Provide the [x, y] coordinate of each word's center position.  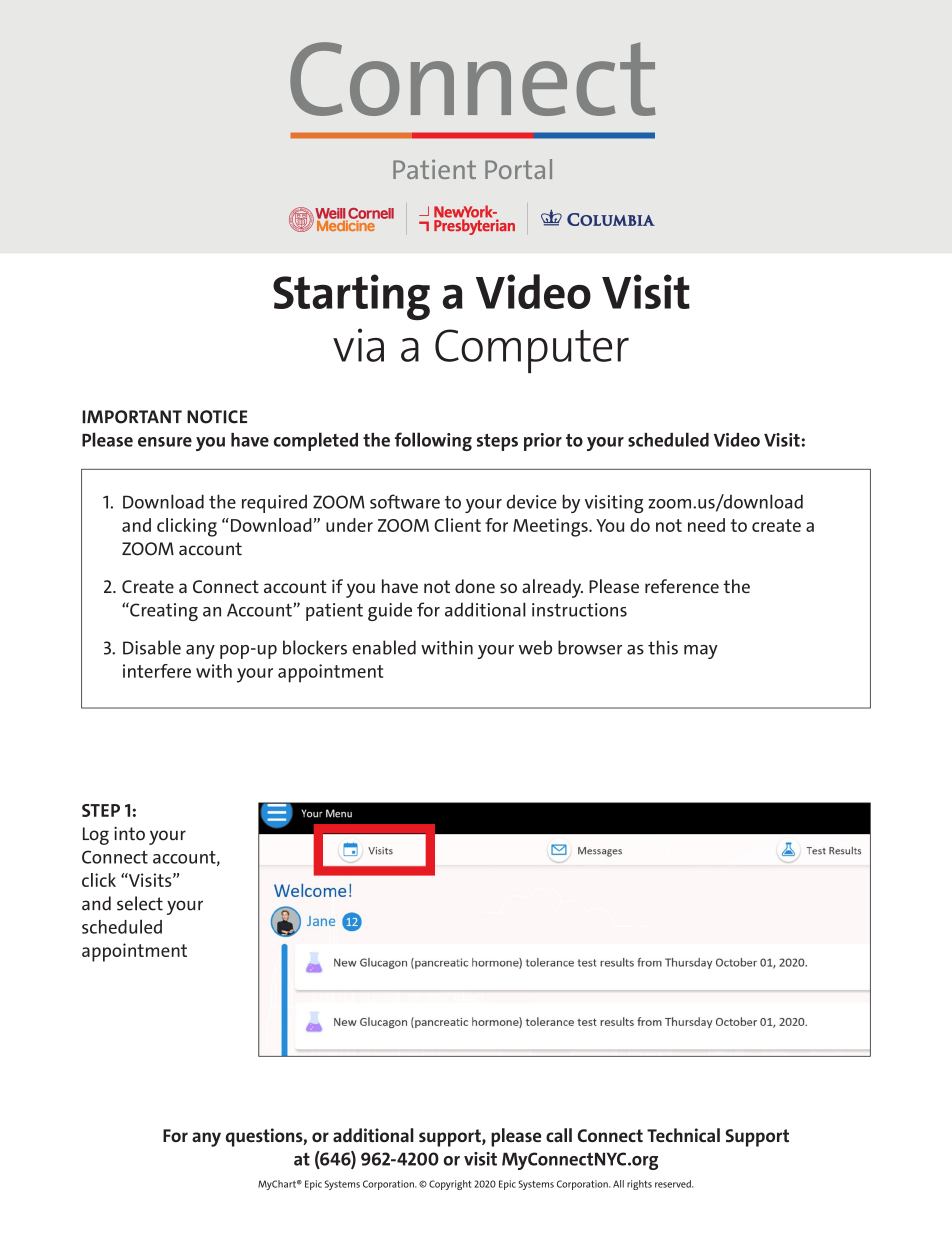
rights [639, 1185]
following [433, 441]
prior [543, 442]
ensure [165, 442]
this [663, 647]
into [129, 834]
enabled [384, 647]
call [559, 1135]
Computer [532, 351]
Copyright [450, 1185]
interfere [157, 671]
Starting [351, 297]
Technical [683, 1135]
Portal [518, 169]
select [140, 903]
